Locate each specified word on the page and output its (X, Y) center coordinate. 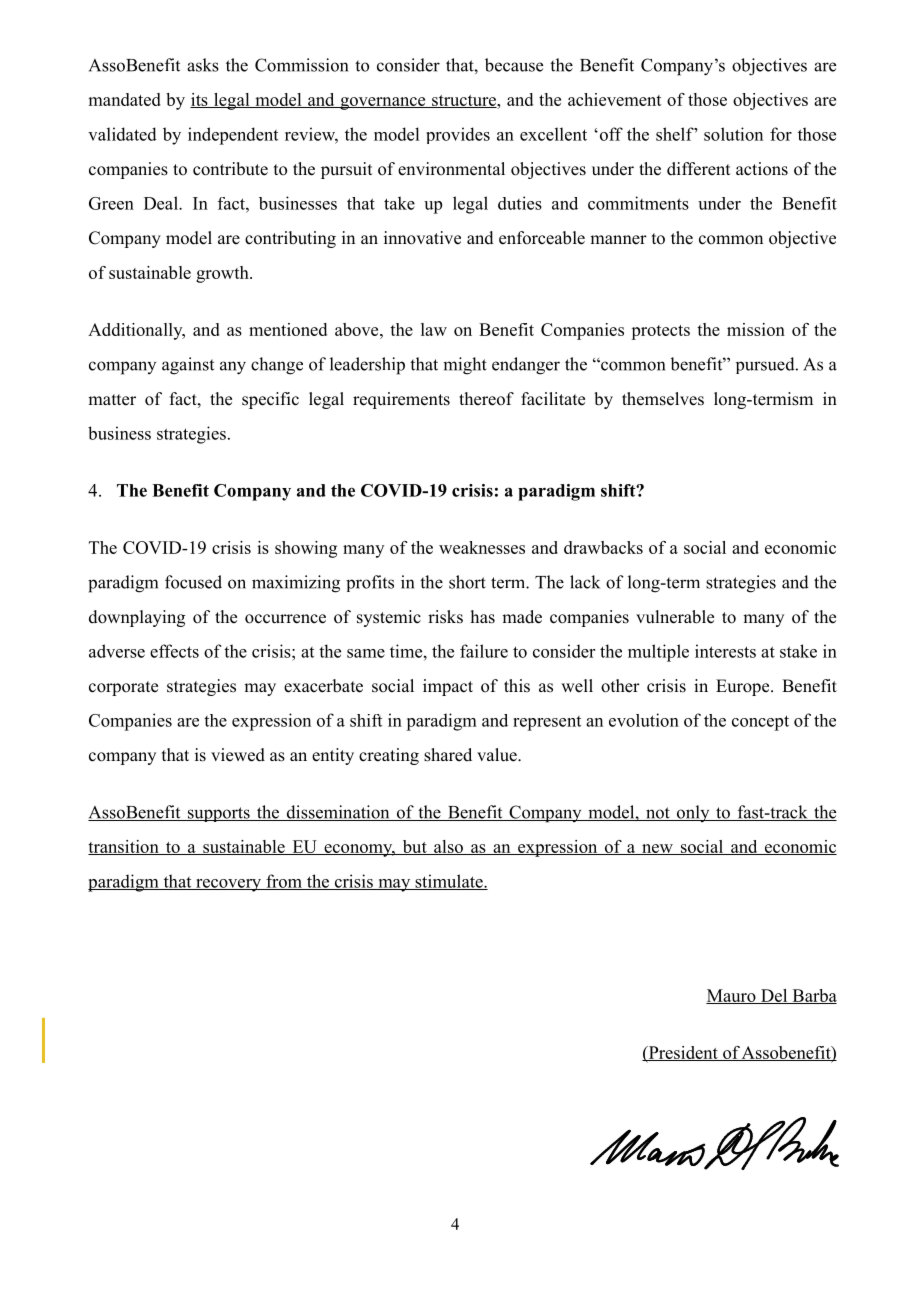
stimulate (449, 882)
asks (203, 65)
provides (458, 135)
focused (193, 582)
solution (733, 134)
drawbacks (603, 547)
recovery (229, 885)
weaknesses (482, 547)
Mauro (732, 996)
